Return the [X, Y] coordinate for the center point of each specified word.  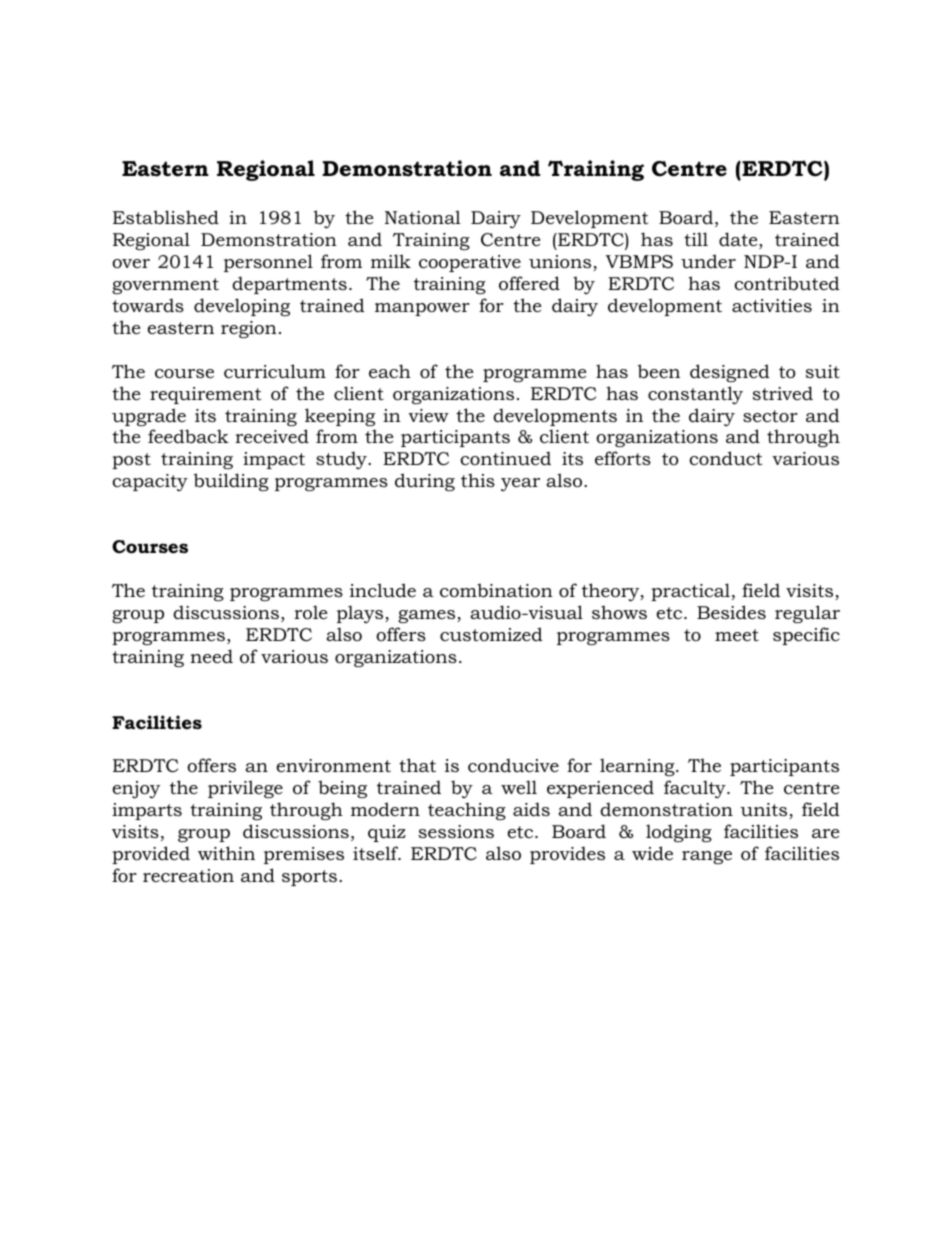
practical [690, 592]
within [226, 853]
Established [166, 217]
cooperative [470, 263]
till [696, 239]
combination [496, 590]
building [231, 482]
